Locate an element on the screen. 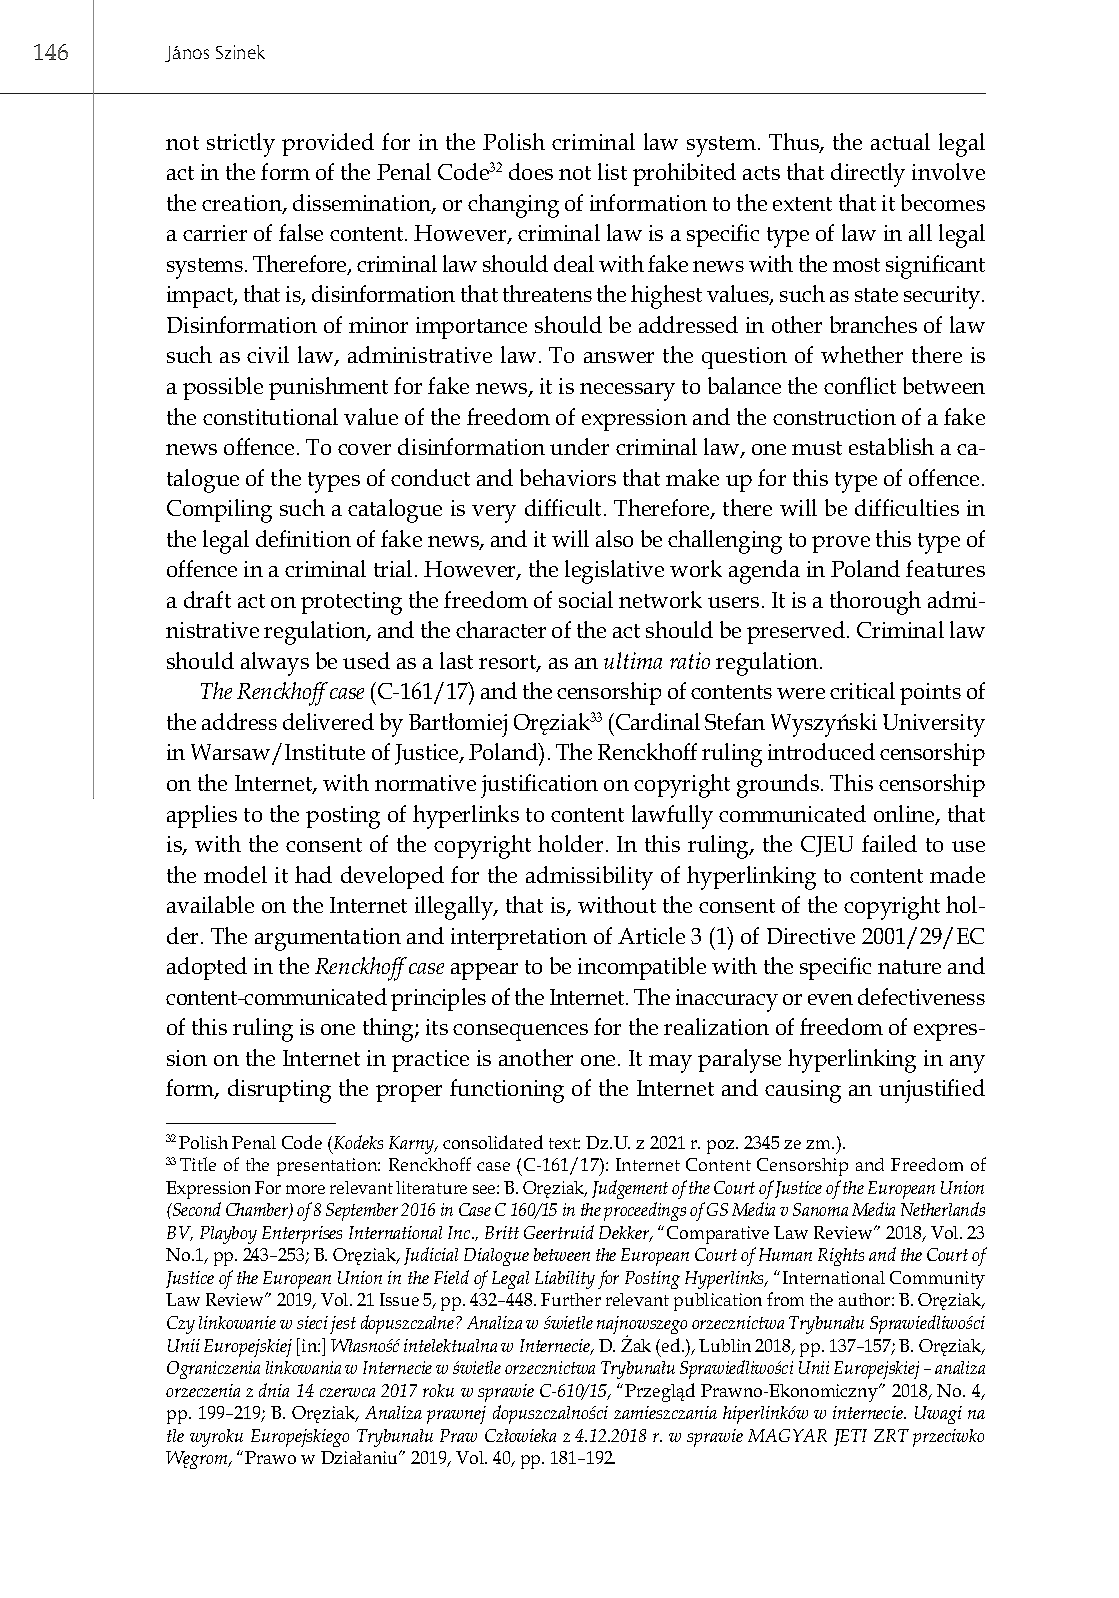 The width and height of the screenshot is (1119, 1598). Further is located at coordinates (571, 1299).
